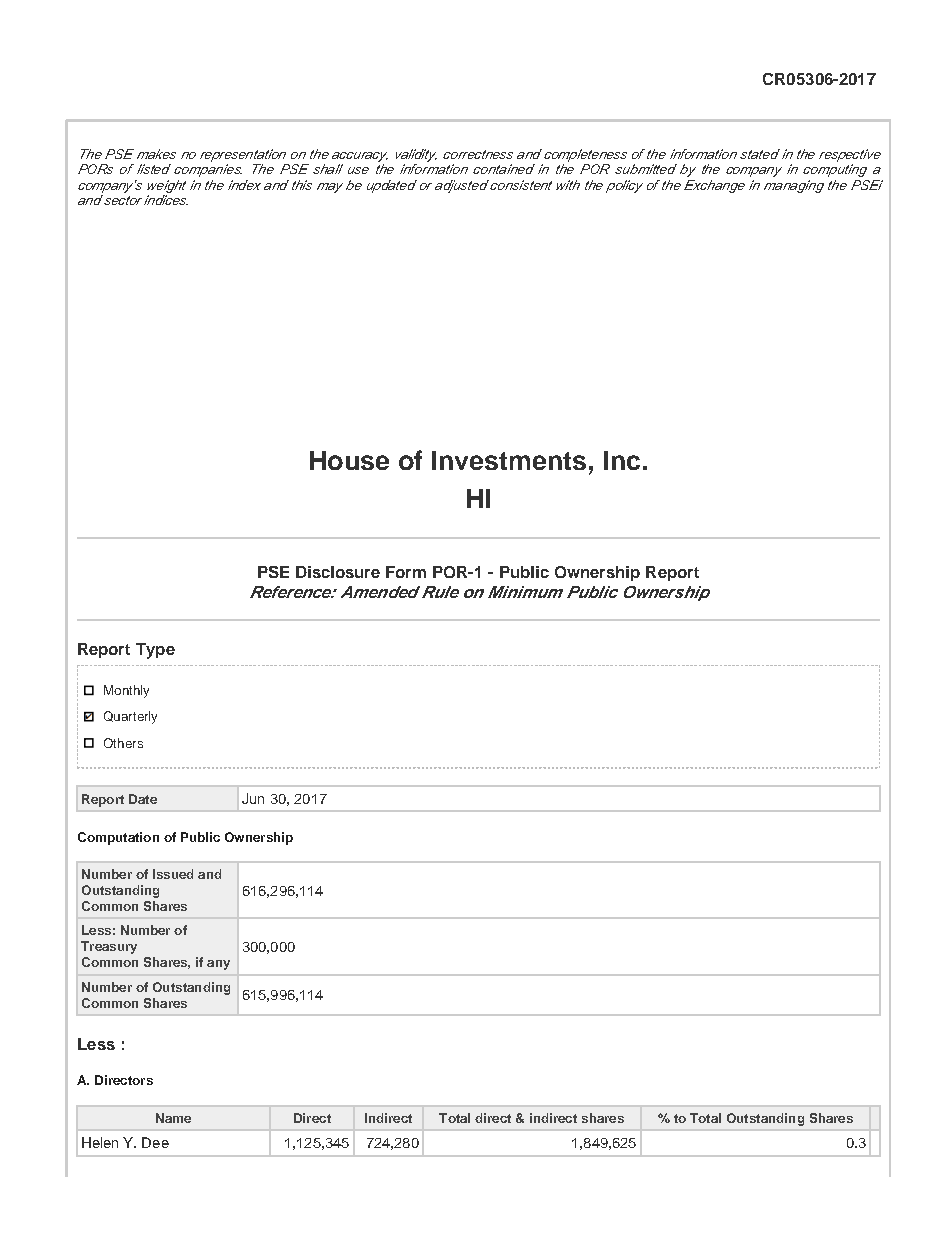 The height and width of the screenshot is (1233, 952). I want to click on Jun, so click(253, 798).
